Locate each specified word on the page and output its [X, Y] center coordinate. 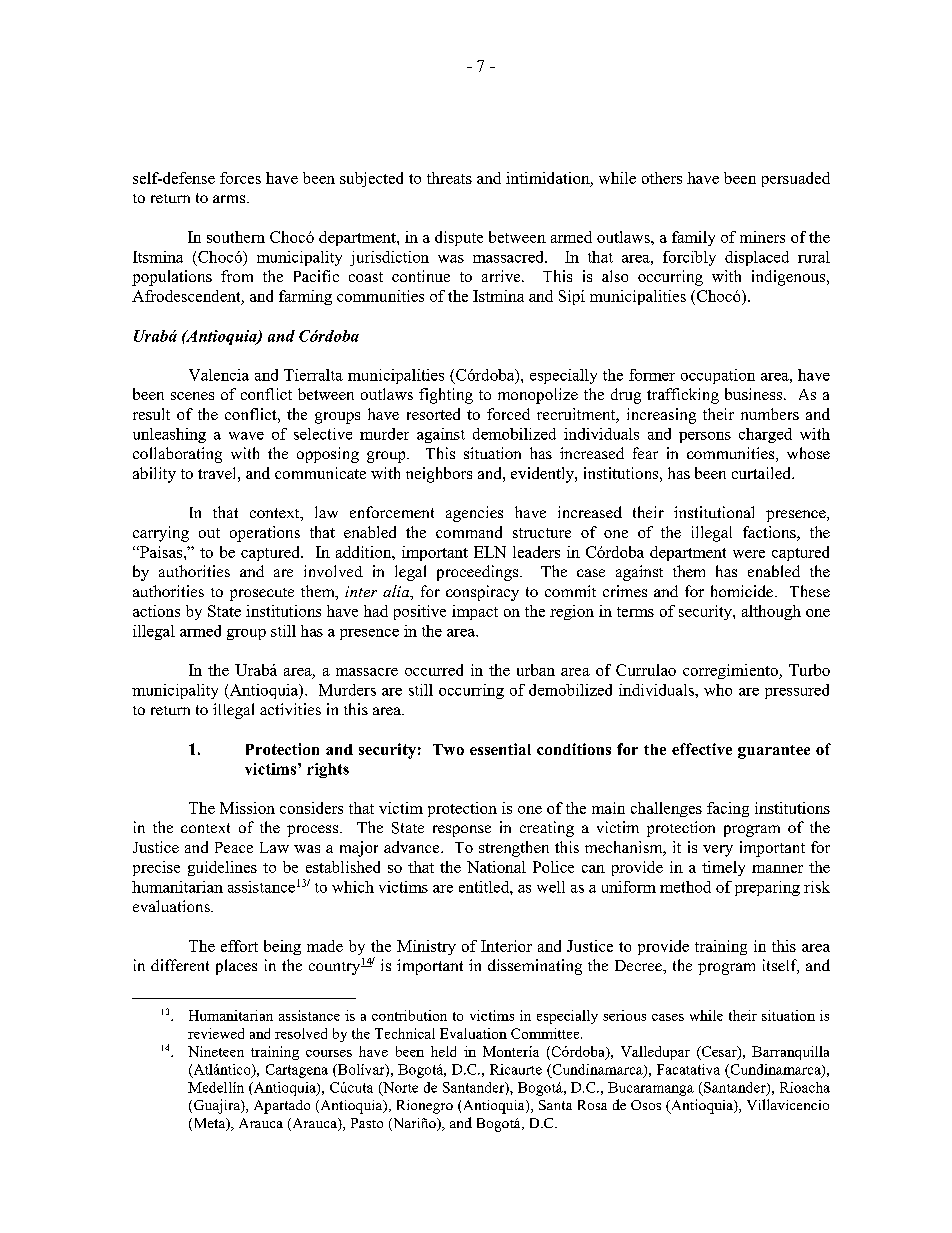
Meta [209, 1124]
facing [728, 809]
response [462, 831]
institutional [714, 512]
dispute [459, 238]
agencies [474, 514]
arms [229, 199]
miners [762, 237]
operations [265, 534]
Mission [247, 808]
